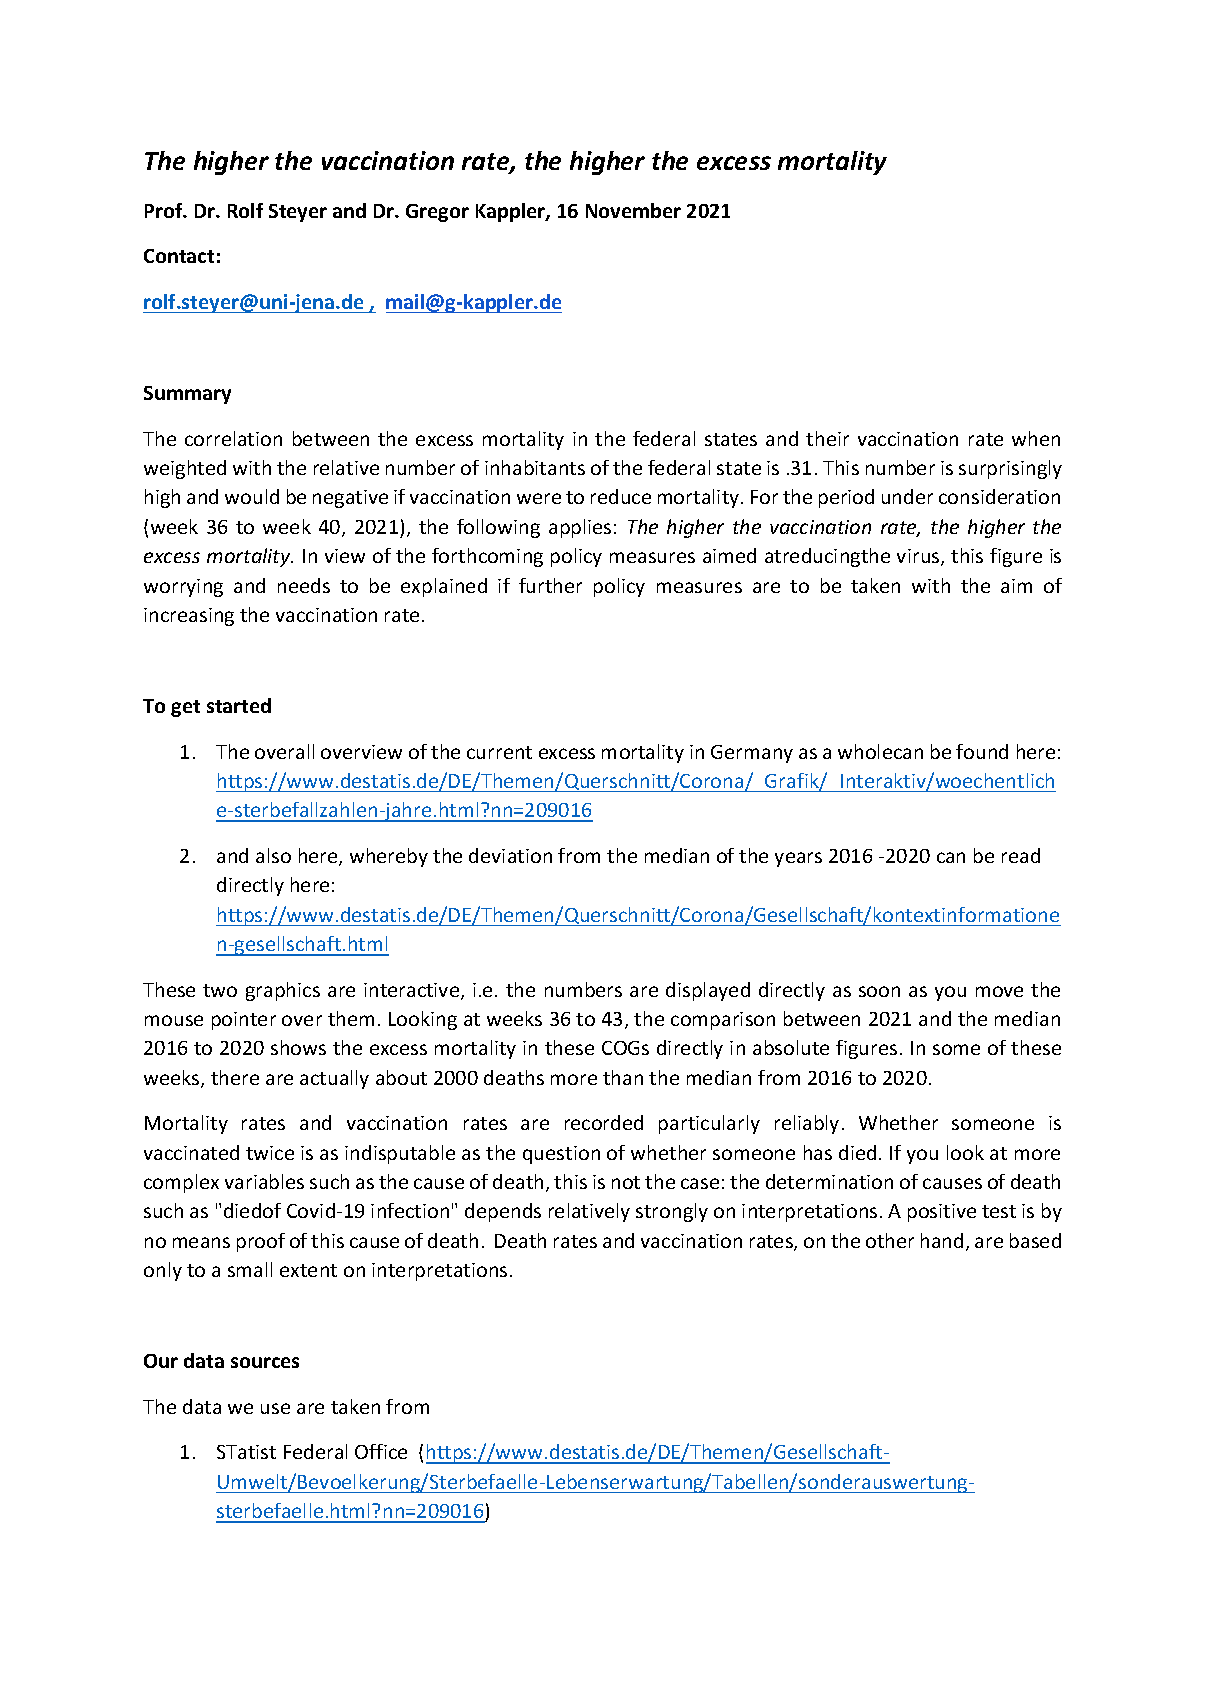 This image has width=1206, height=1706. I want to click on soon, so click(879, 991).
